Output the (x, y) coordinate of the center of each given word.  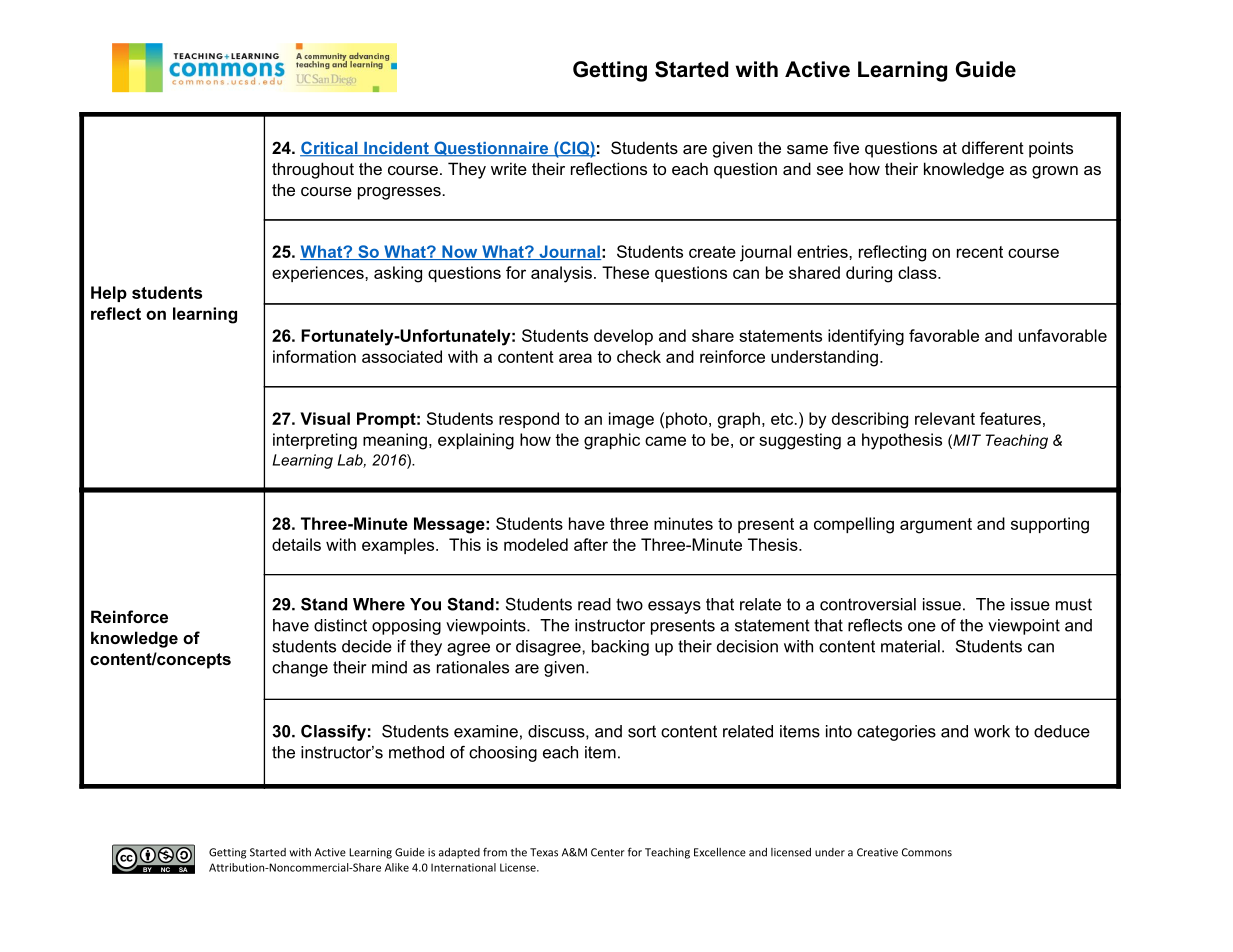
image (631, 420)
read (594, 604)
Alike (397, 867)
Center (608, 852)
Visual (325, 418)
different (993, 147)
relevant (945, 418)
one (922, 627)
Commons (927, 852)
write (509, 168)
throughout (313, 170)
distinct (340, 625)
